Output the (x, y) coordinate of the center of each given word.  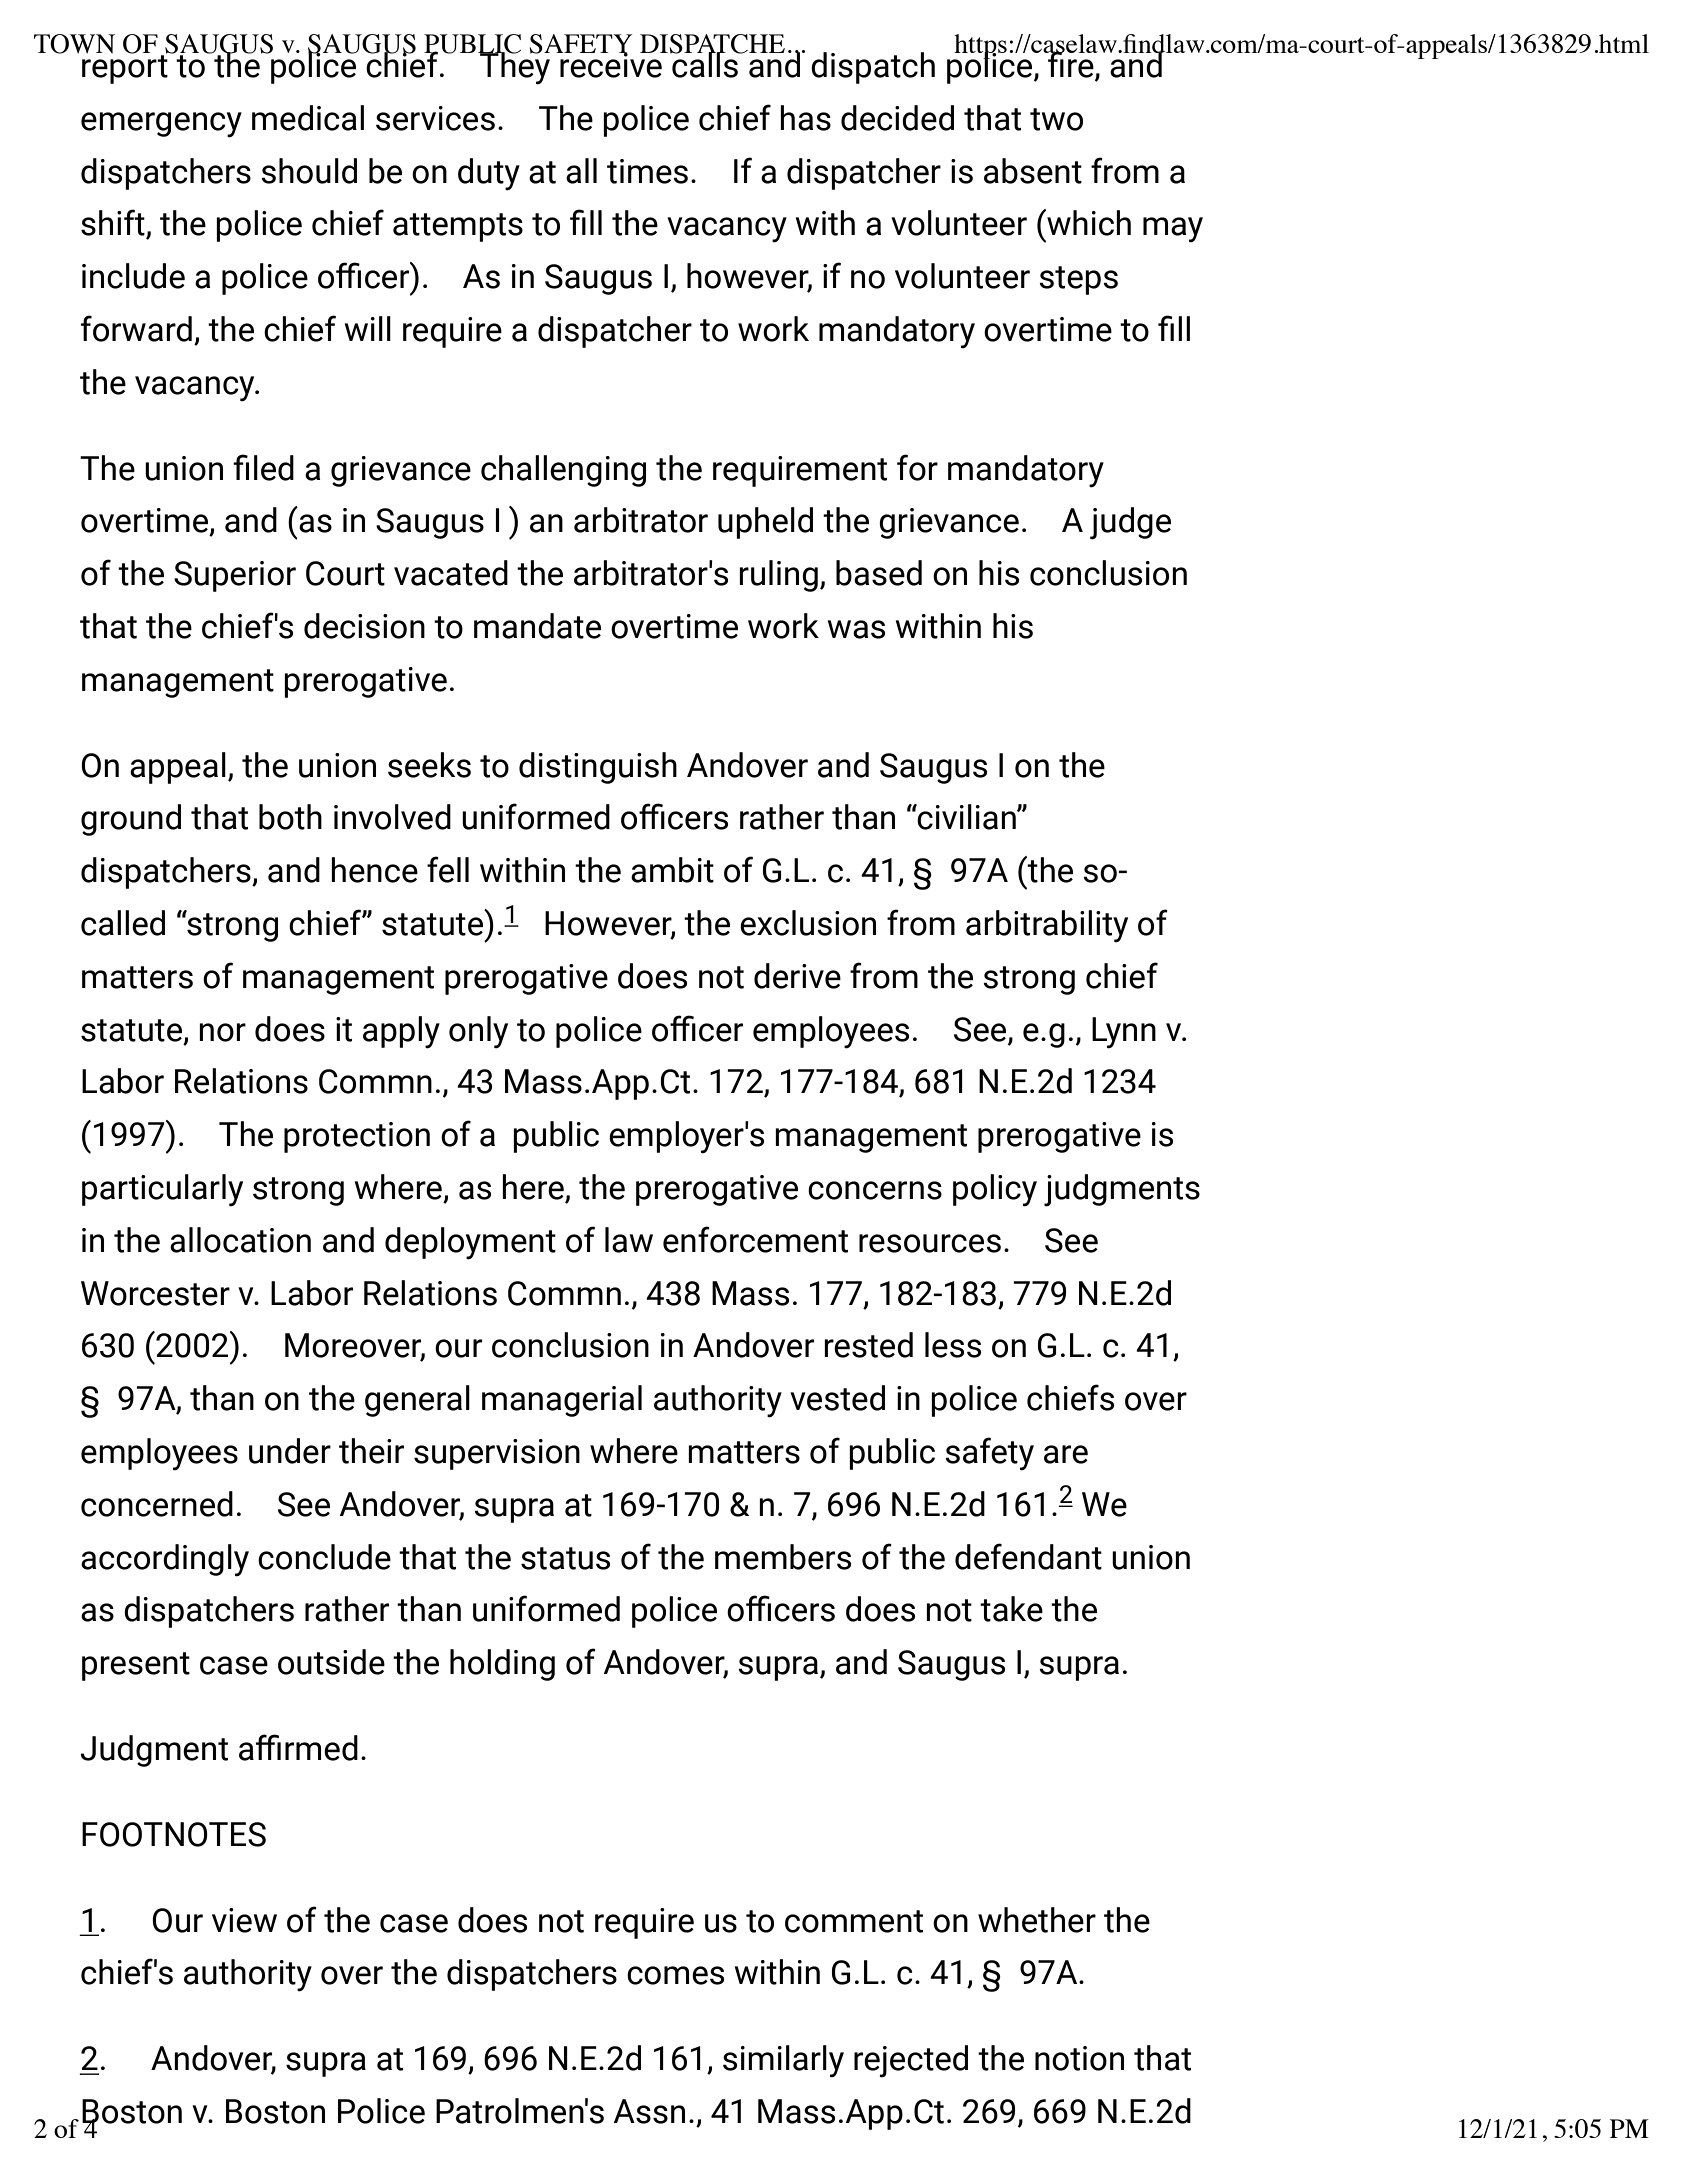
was (856, 629)
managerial (562, 1401)
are (1066, 1454)
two (1056, 119)
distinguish (598, 768)
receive (611, 64)
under (290, 1451)
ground (131, 820)
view (244, 1920)
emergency (161, 125)
